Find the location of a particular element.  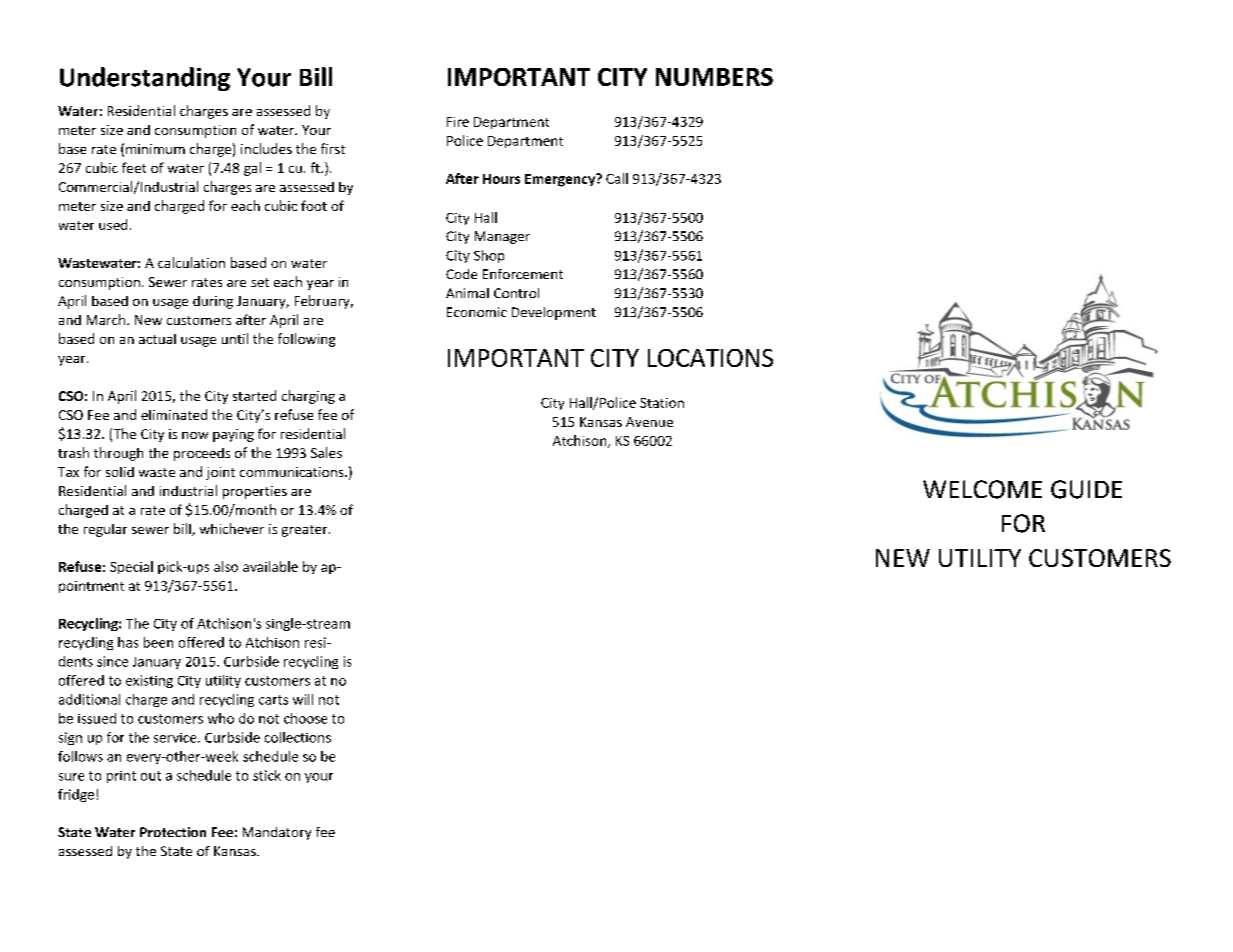

NUMBERS is located at coordinates (714, 77).
